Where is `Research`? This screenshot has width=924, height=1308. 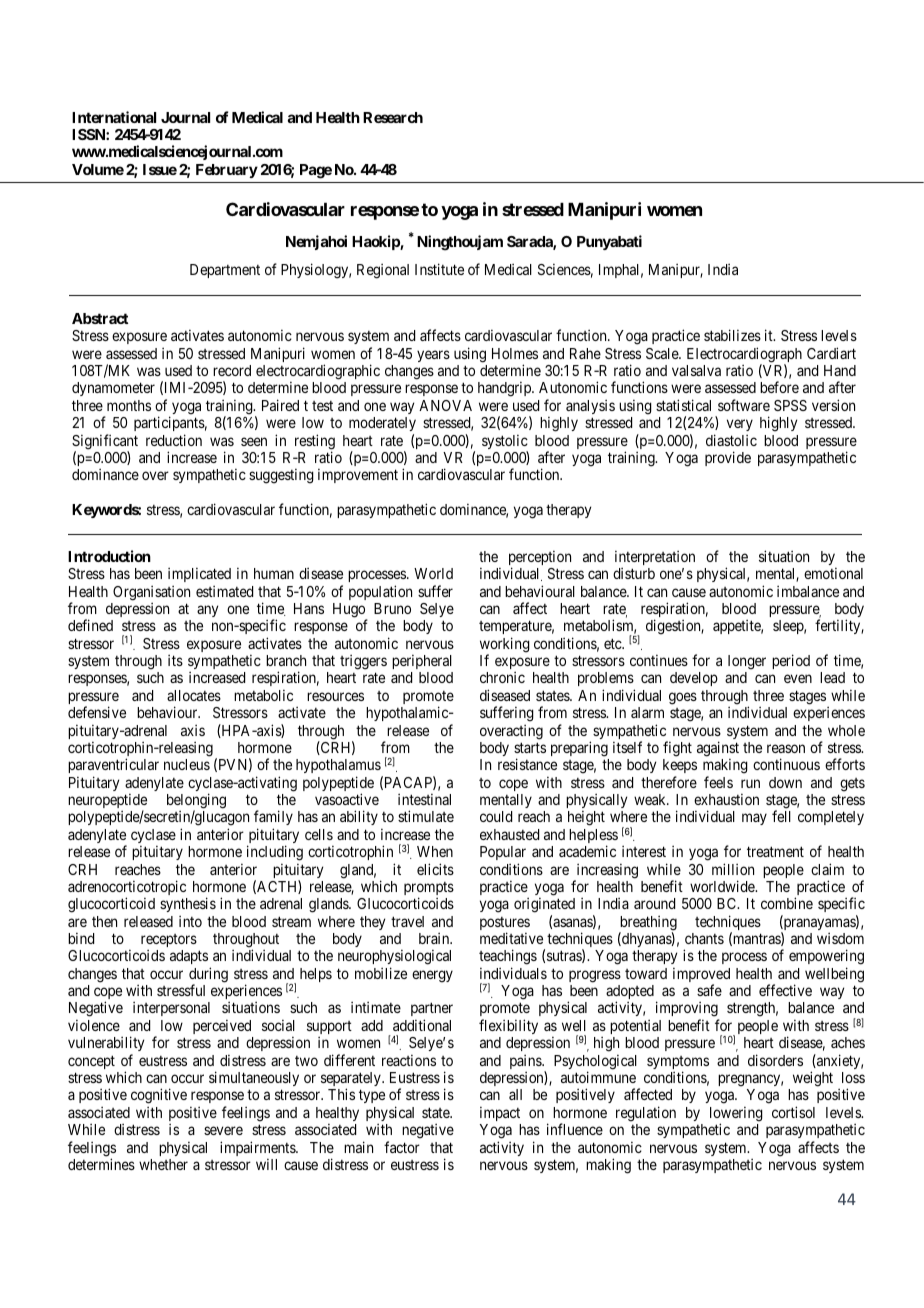
Research is located at coordinates (393, 117).
